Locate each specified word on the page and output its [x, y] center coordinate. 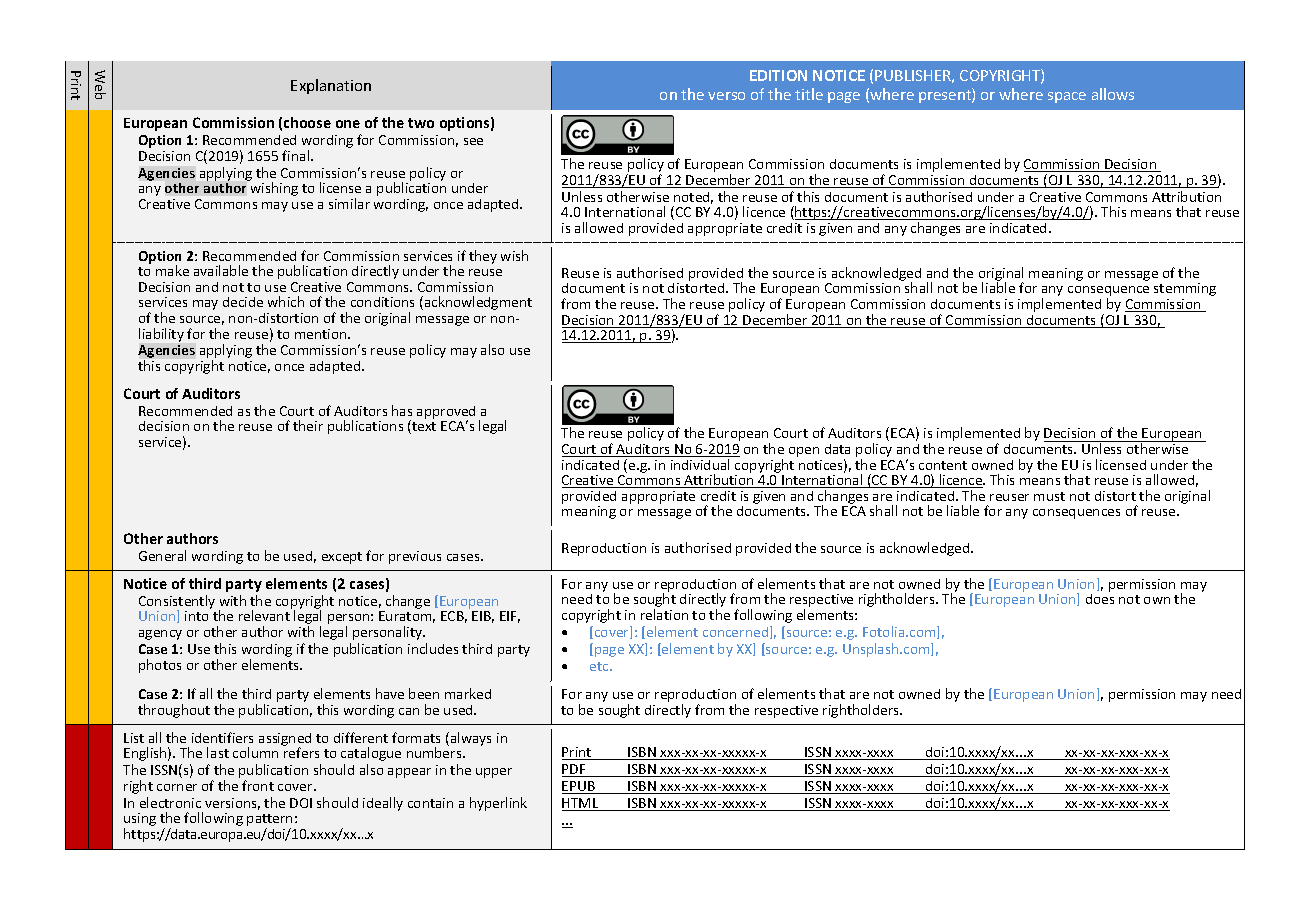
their [308, 425]
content [943, 465]
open [804, 452]
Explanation [331, 86]
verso [726, 96]
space [1067, 97]
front [258, 785]
